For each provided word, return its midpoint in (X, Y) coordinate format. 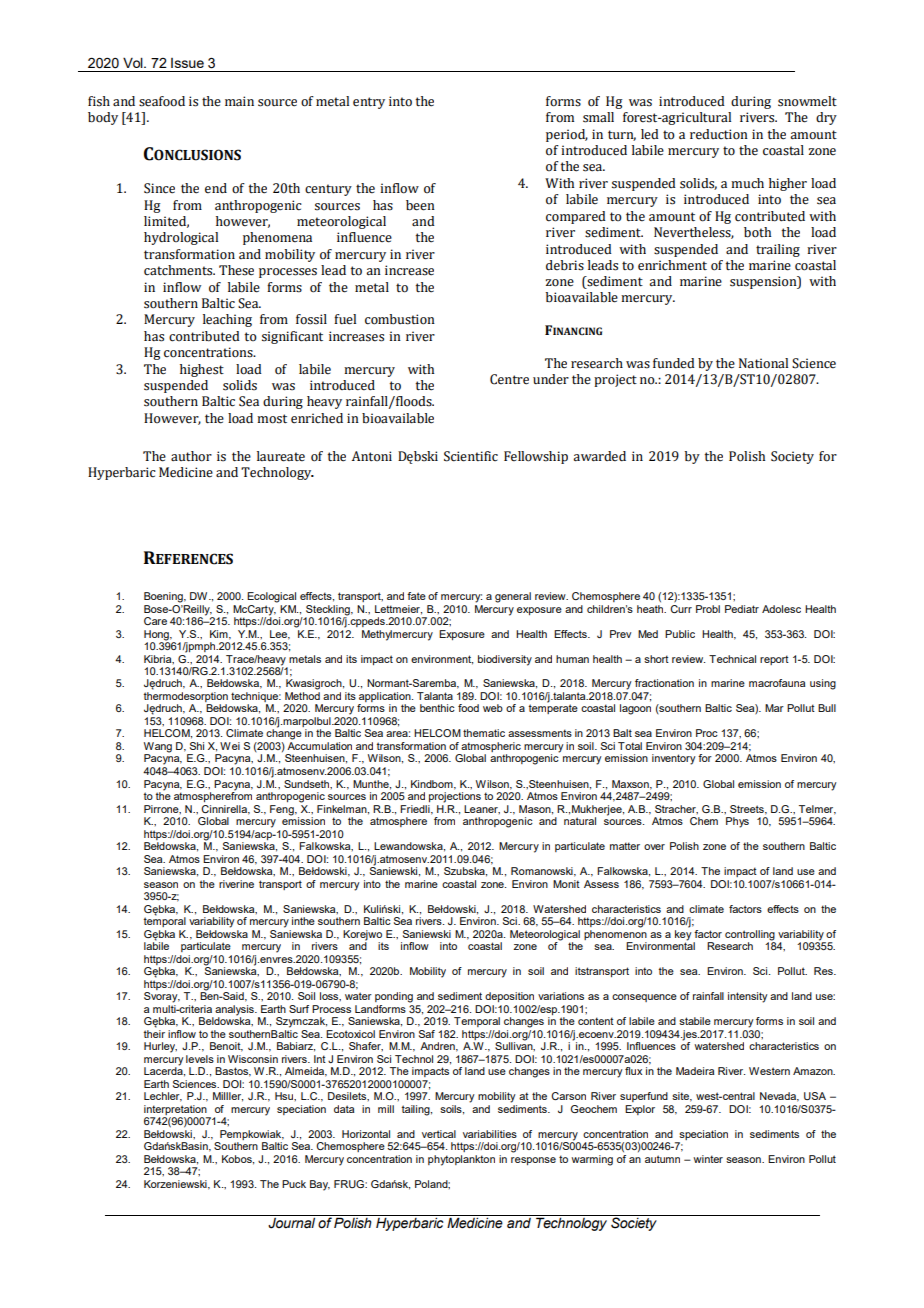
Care (155, 621)
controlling (750, 935)
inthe (303, 921)
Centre (509, 379)
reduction (719, 134)
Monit (566, 884)
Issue (187, 63)
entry (369, 103)
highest (202, 370)
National (763, 363)
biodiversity (505, 660)
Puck (294, 1184)
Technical (732, 659)
